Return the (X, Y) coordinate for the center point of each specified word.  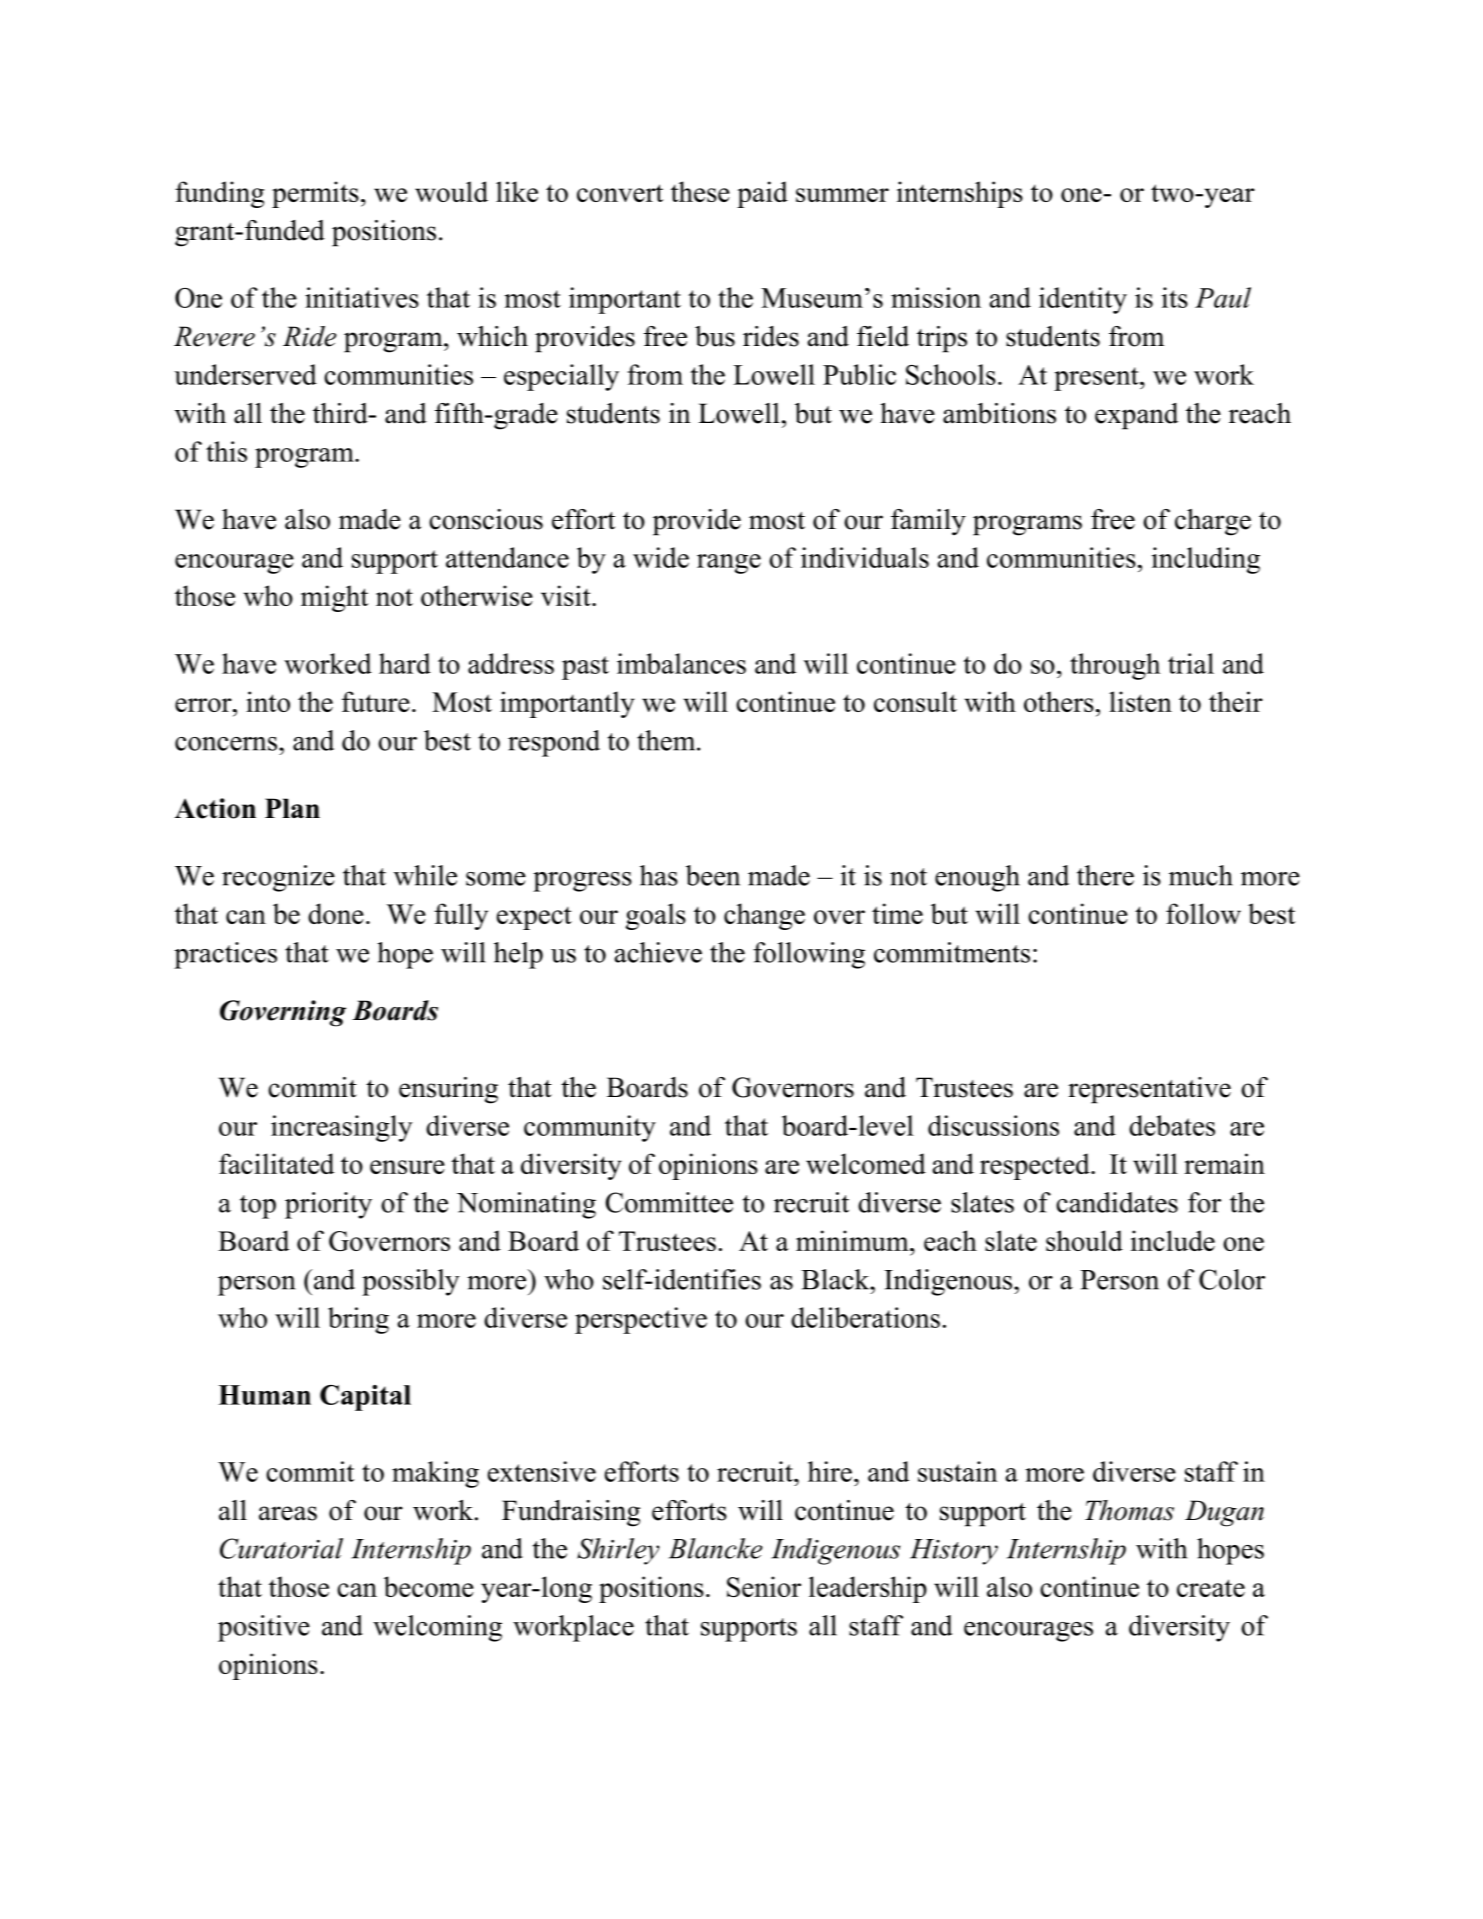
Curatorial (281, 1548)
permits (315, 194)
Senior (764, 1586)
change (764, 916)
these (700, 191)
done (336, 913)
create (1211, 1588)
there (1105, 875)
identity (1083, 300)
